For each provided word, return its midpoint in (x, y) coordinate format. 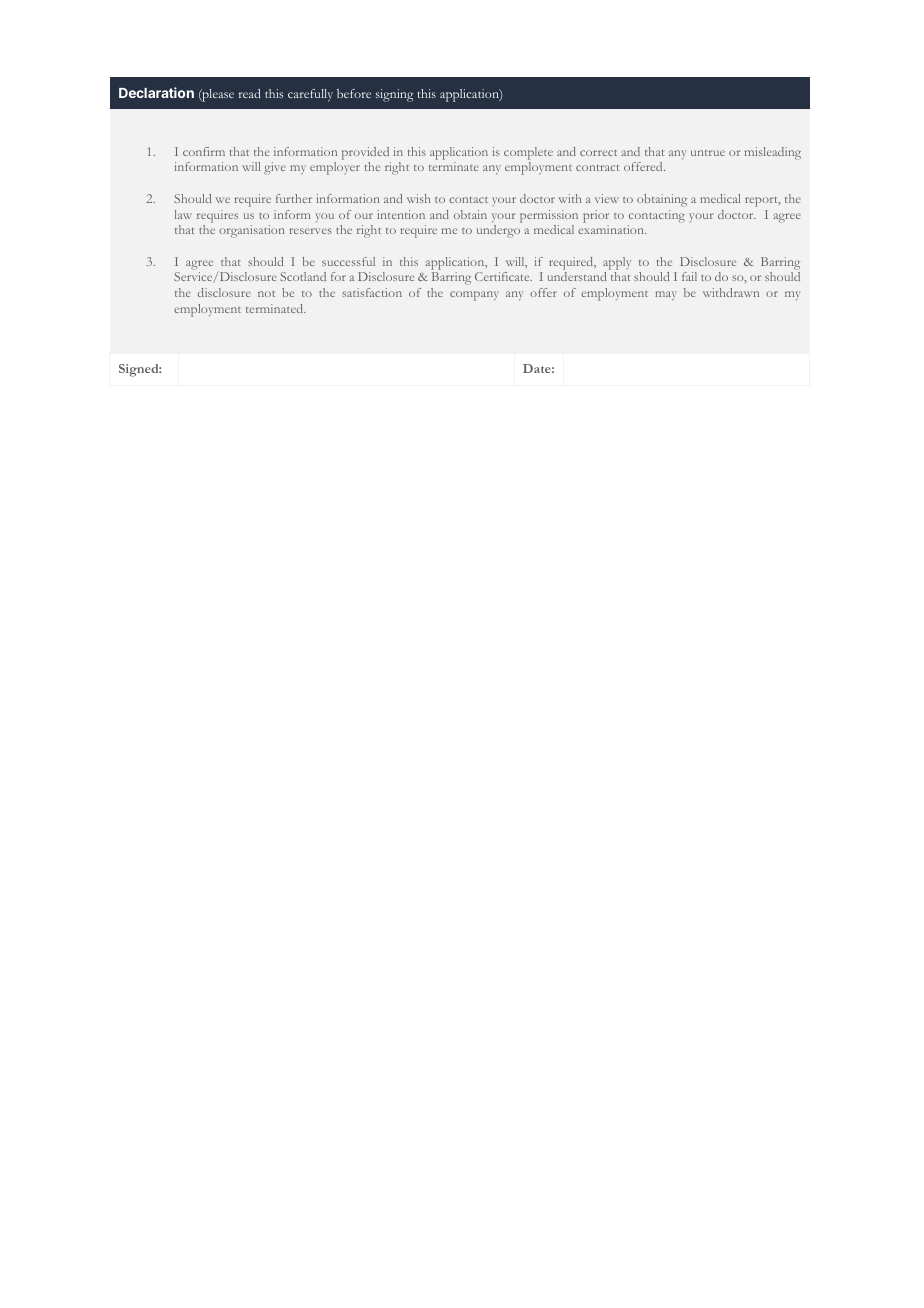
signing (395, 95)
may (666, 296)
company (474, 296)
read (250, 93)
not (266, 294)
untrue (708, 153)
